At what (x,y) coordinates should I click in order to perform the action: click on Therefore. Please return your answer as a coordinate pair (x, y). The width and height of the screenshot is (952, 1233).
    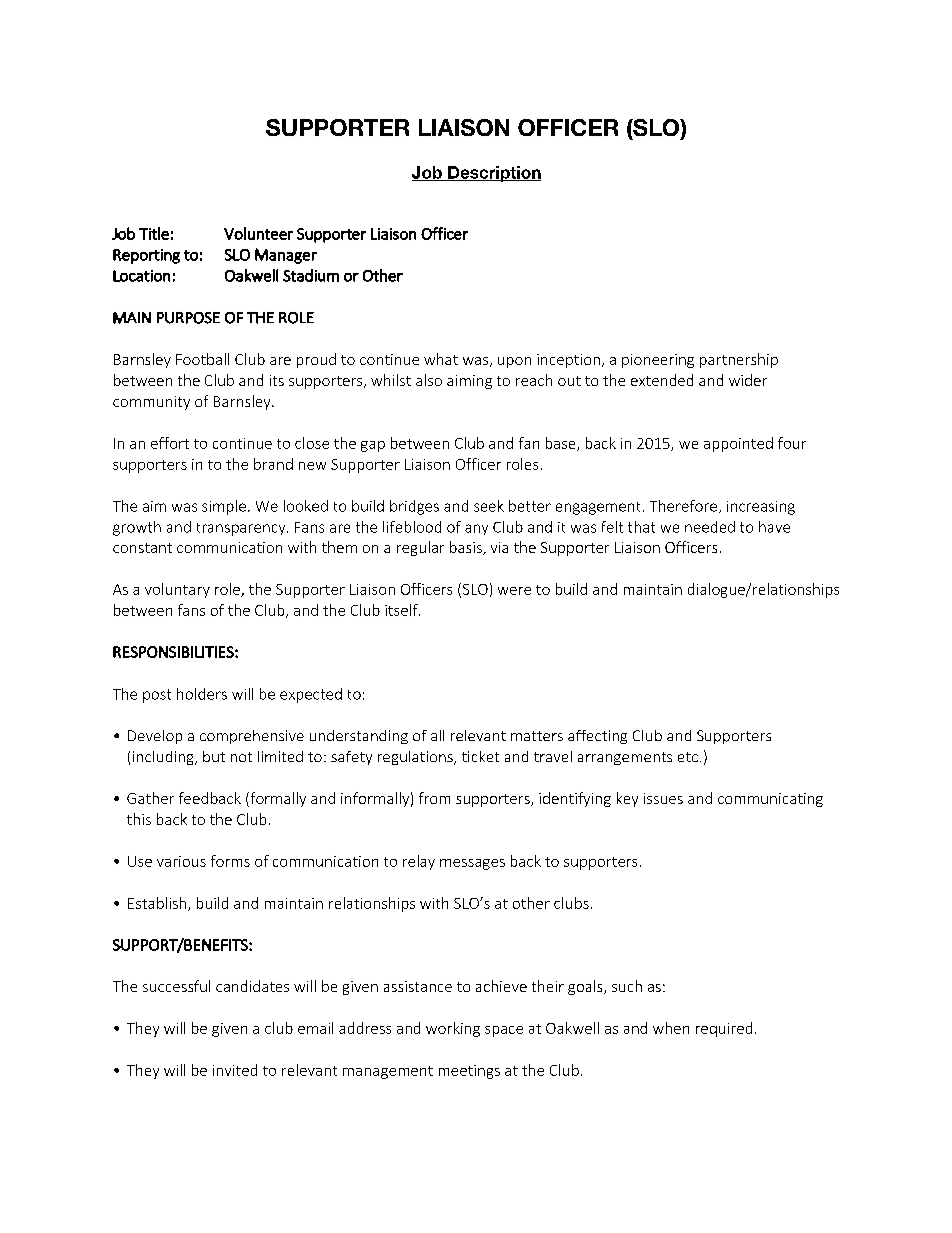
    Looking at the image, I should click on (683, 506).
